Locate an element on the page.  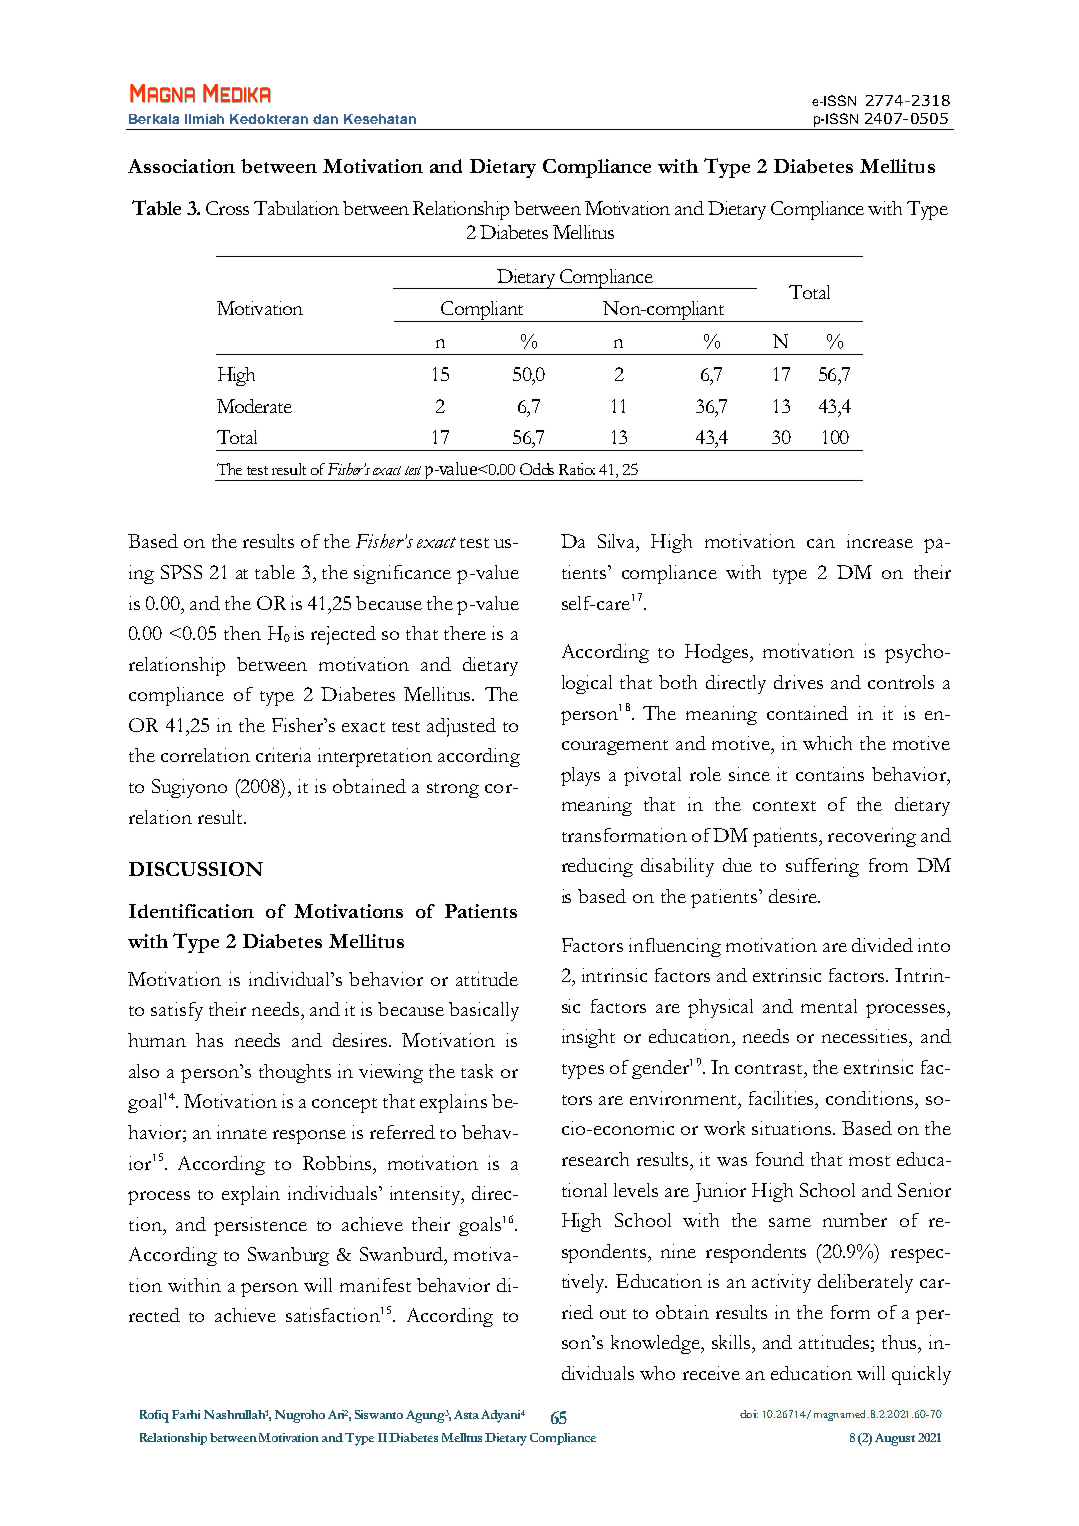
dan is located at coordinates (325, 119).
